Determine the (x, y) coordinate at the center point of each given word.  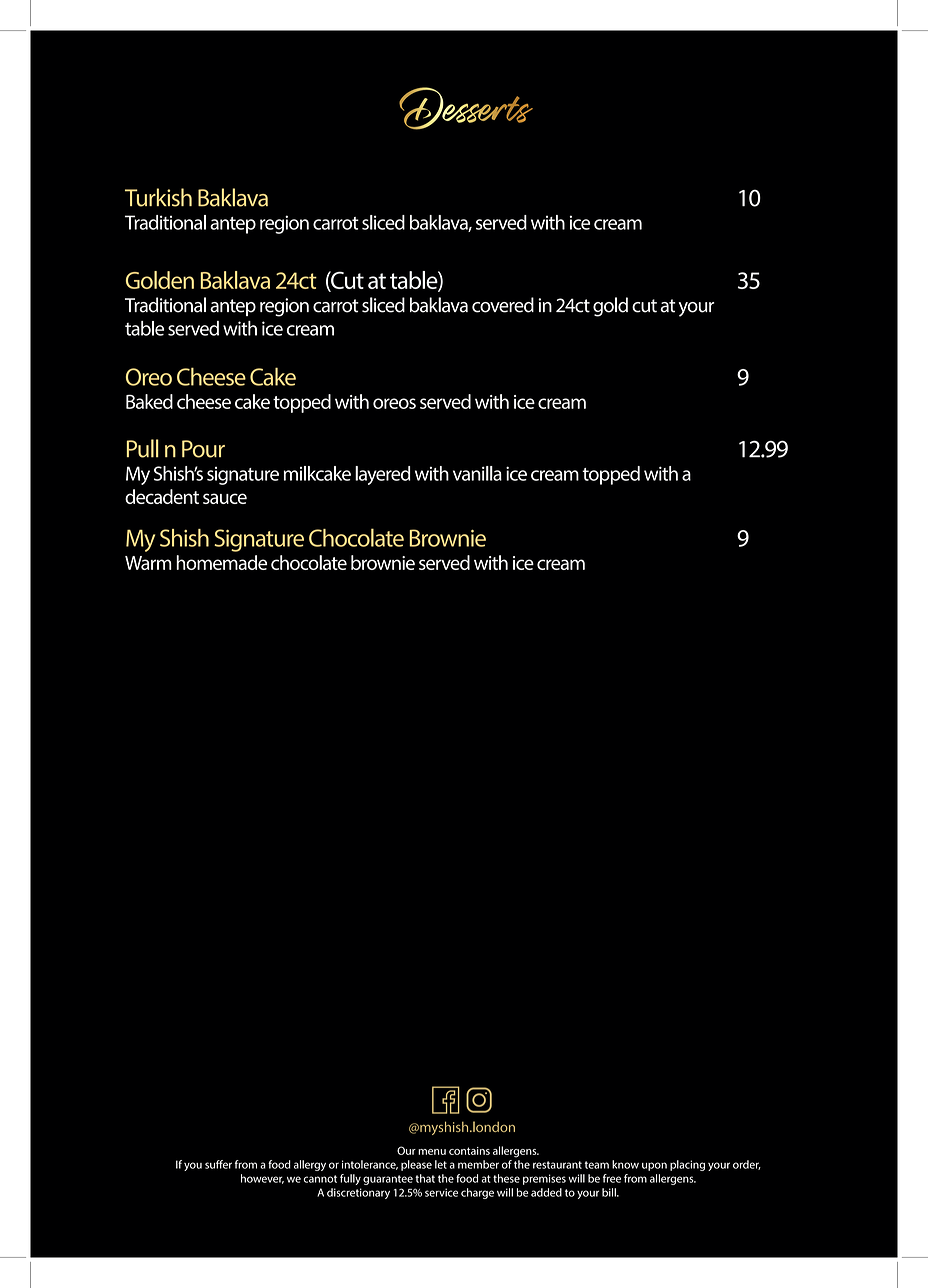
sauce (225, 498)
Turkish (158, 197)
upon (654, 1166)
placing (687, 1165)
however (262, 1179)
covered (503, 305)
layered (383, 475)
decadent (162, 496)
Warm (148, 563)
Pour (203, 449)
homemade (221, 562)
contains (469, 1151)
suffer (218, 1164)
